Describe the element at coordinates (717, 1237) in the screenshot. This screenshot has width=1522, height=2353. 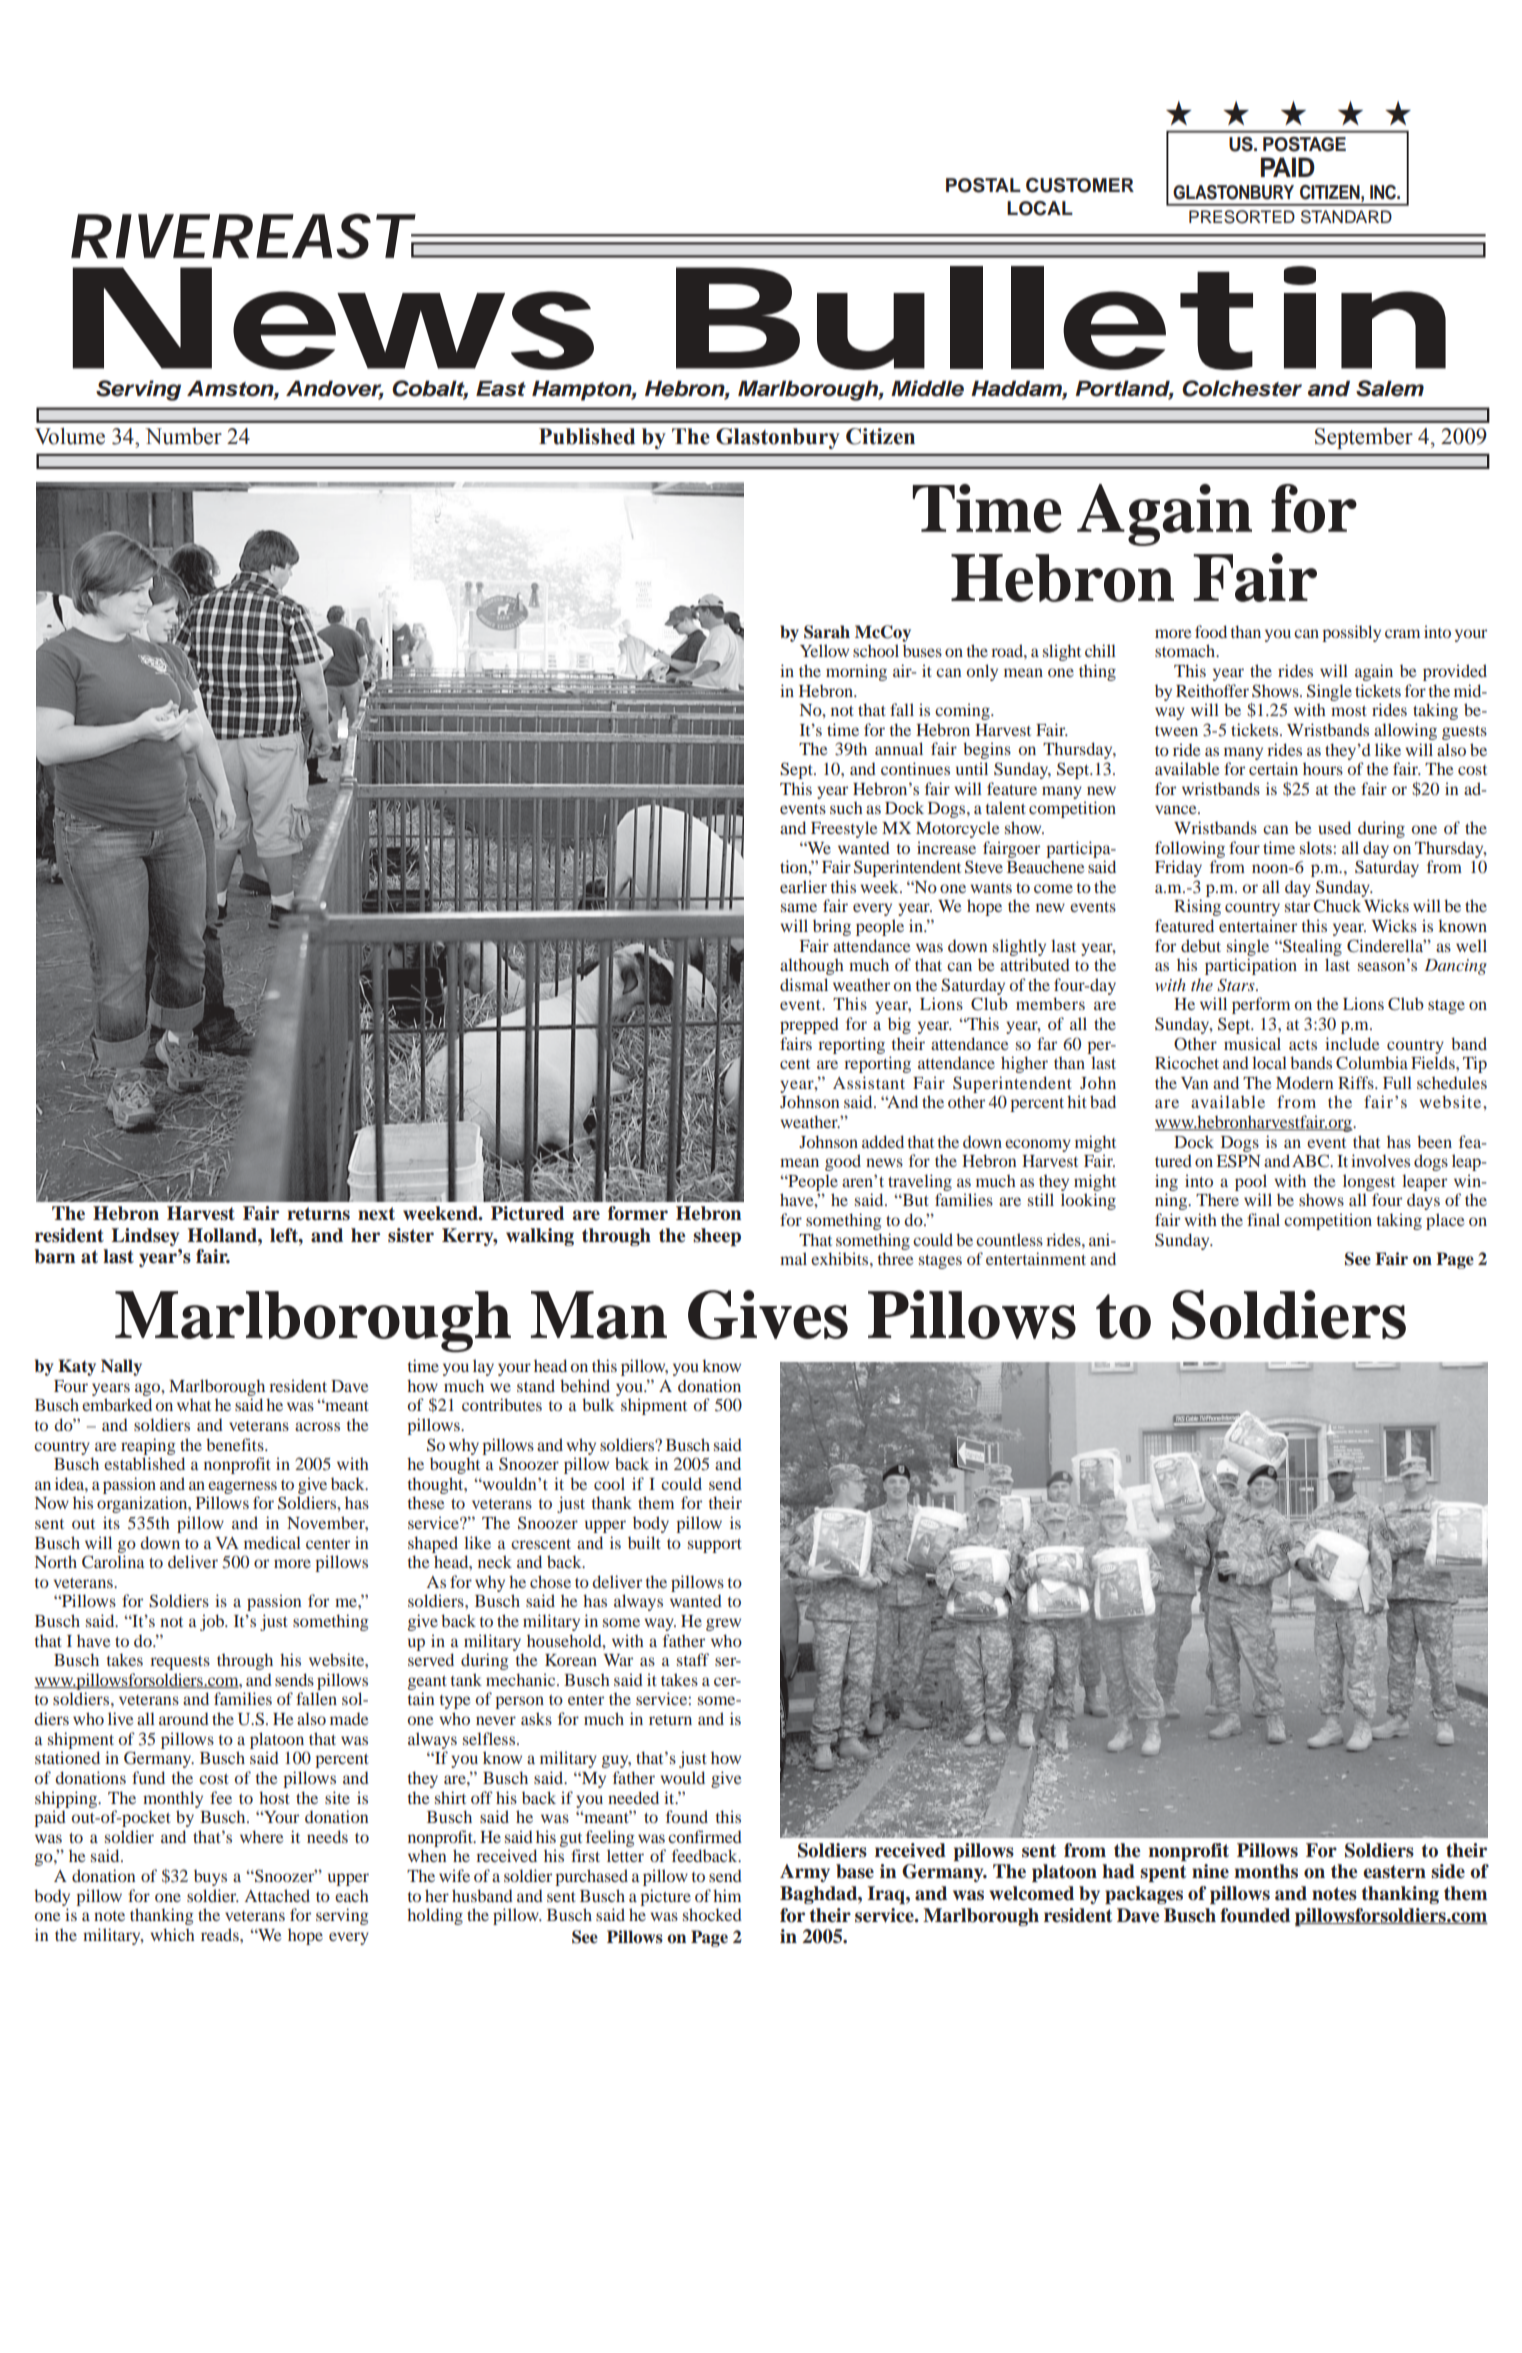
I see `sheep` at that location.
